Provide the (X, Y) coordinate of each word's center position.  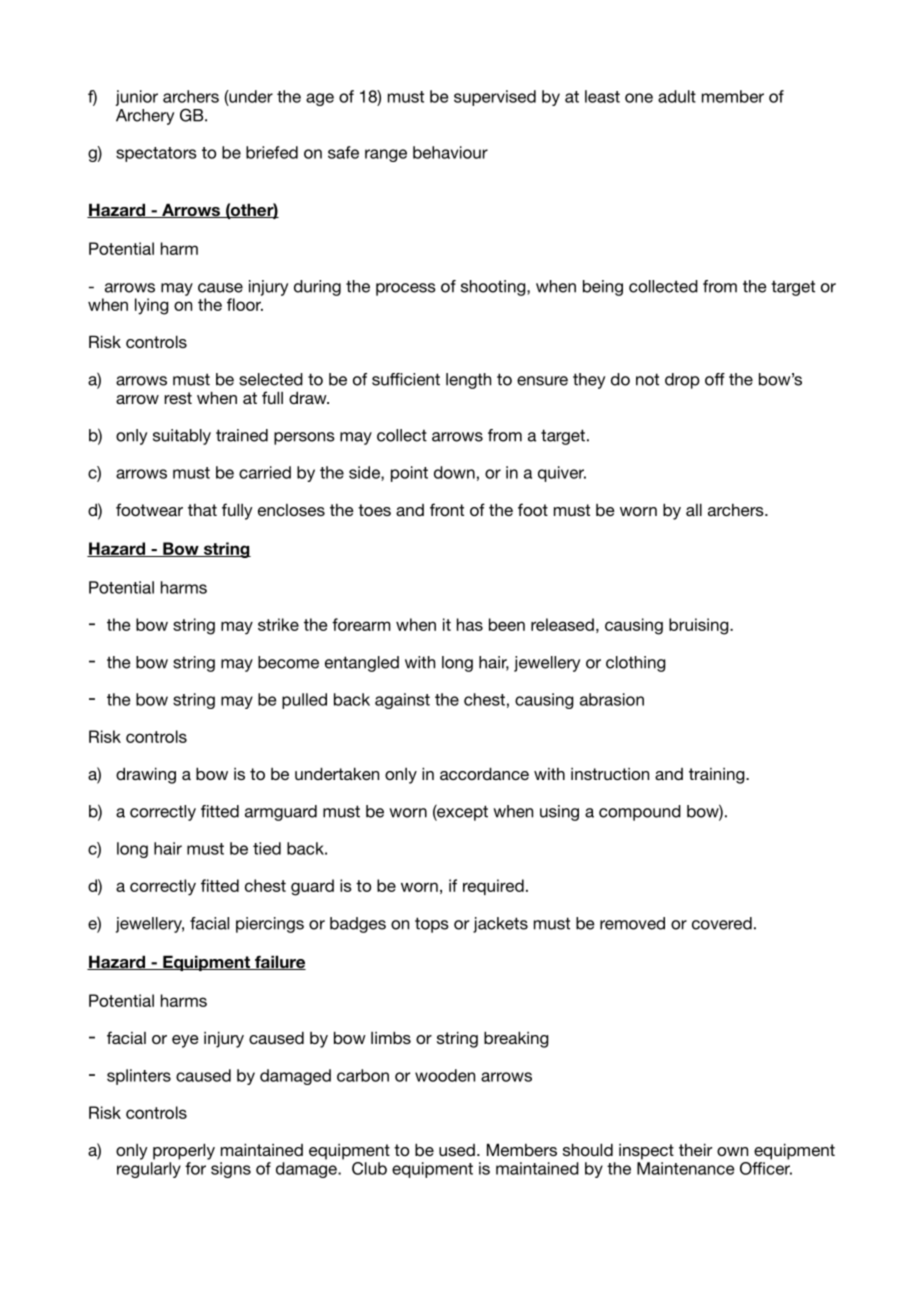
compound (640, 813)
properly (184, 1151)
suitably (182, 437)
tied (267, 848)
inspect (646, 1152)
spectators (156, 154)
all (694, 509)
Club (369, 1168)
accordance (484, 773)
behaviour (450, 152)
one (639, 98)
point (409, 474)
